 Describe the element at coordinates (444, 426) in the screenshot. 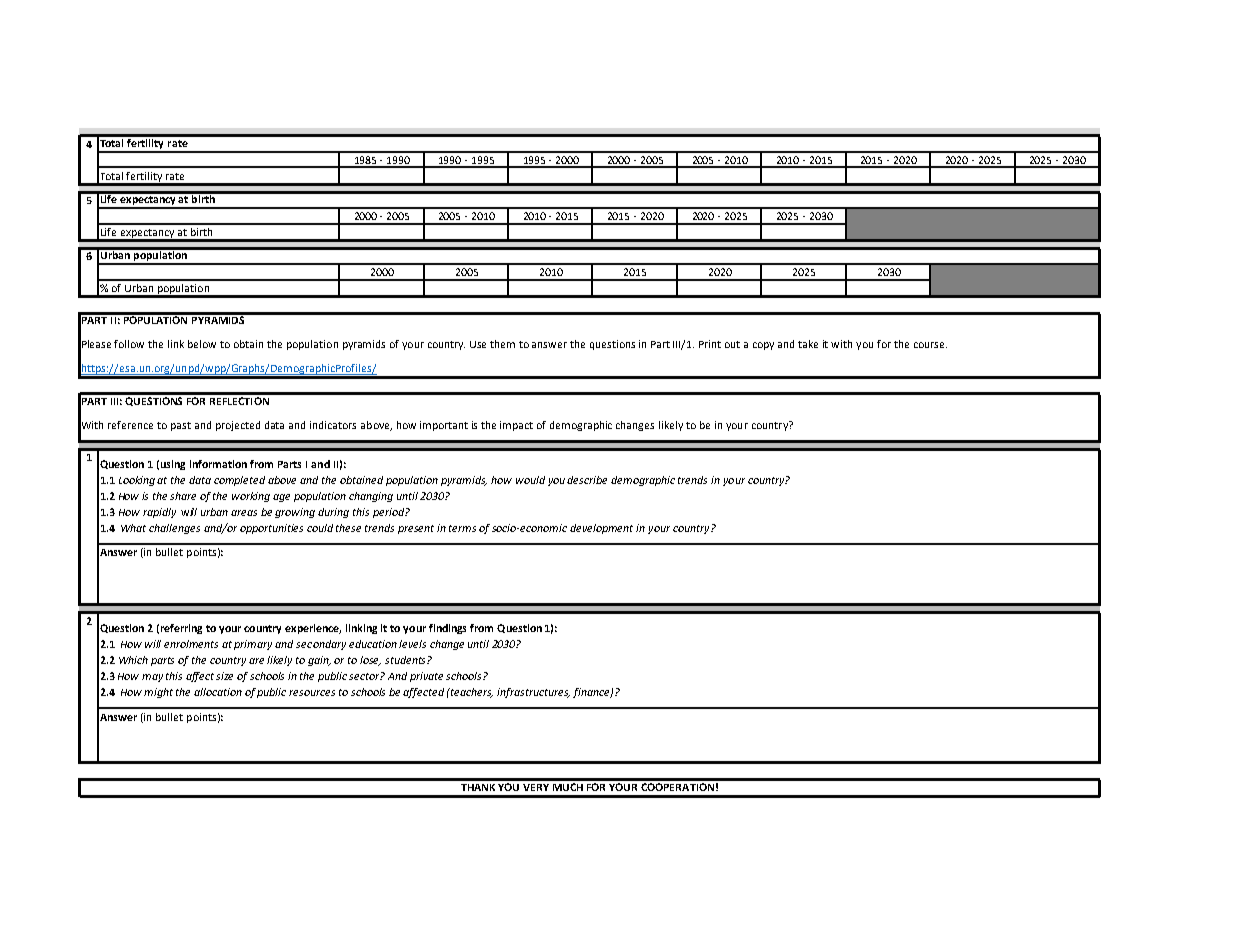

I see `important` at that location.
